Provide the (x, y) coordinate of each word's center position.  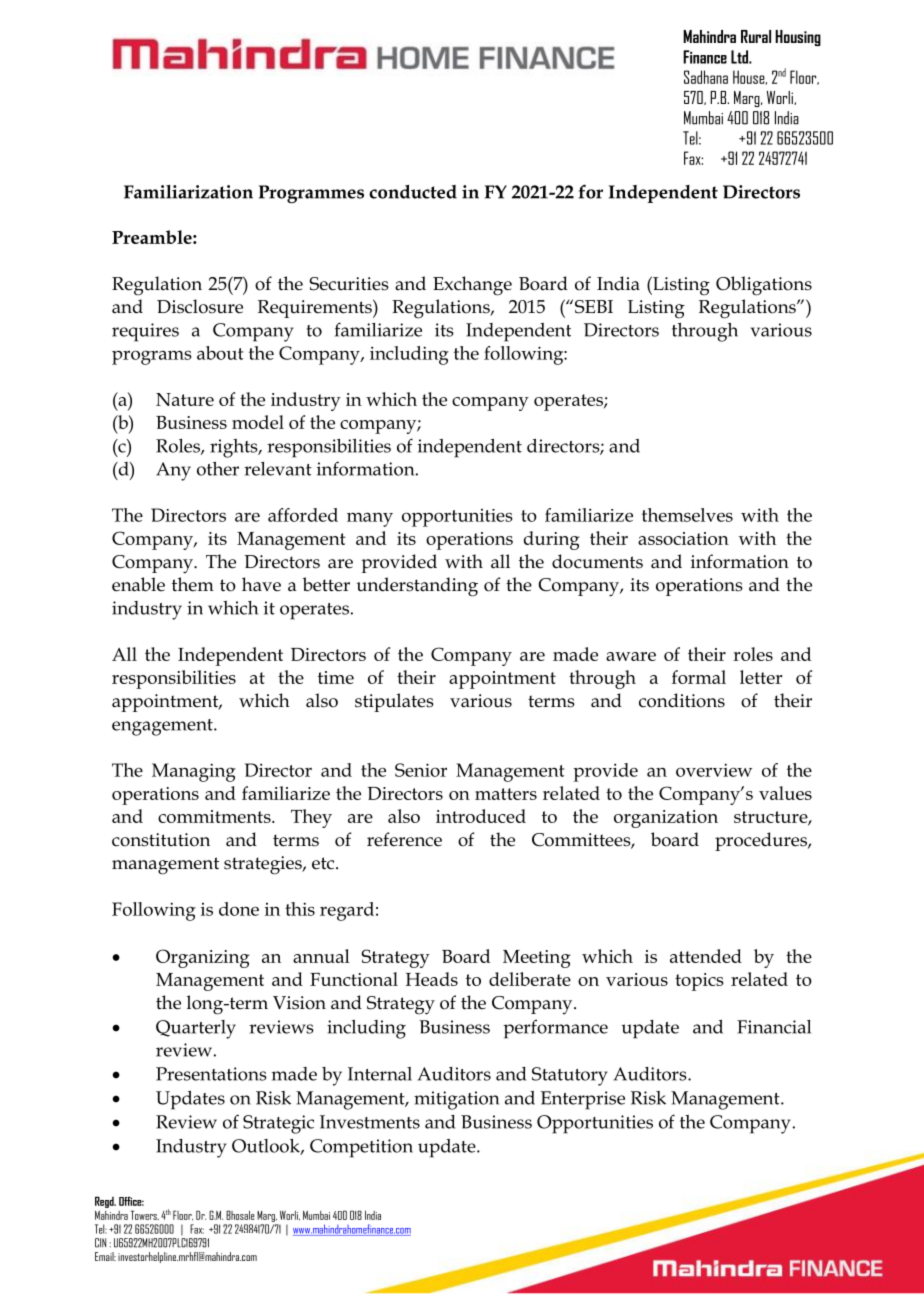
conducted (413, 192)
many (370, 519)
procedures (762, 841)
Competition (361, 1148)
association (683, 538)
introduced (481, 816)
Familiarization (188, 192)
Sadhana (706, 77)
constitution (161, 840)
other (218, 469)
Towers (145, 1215)
